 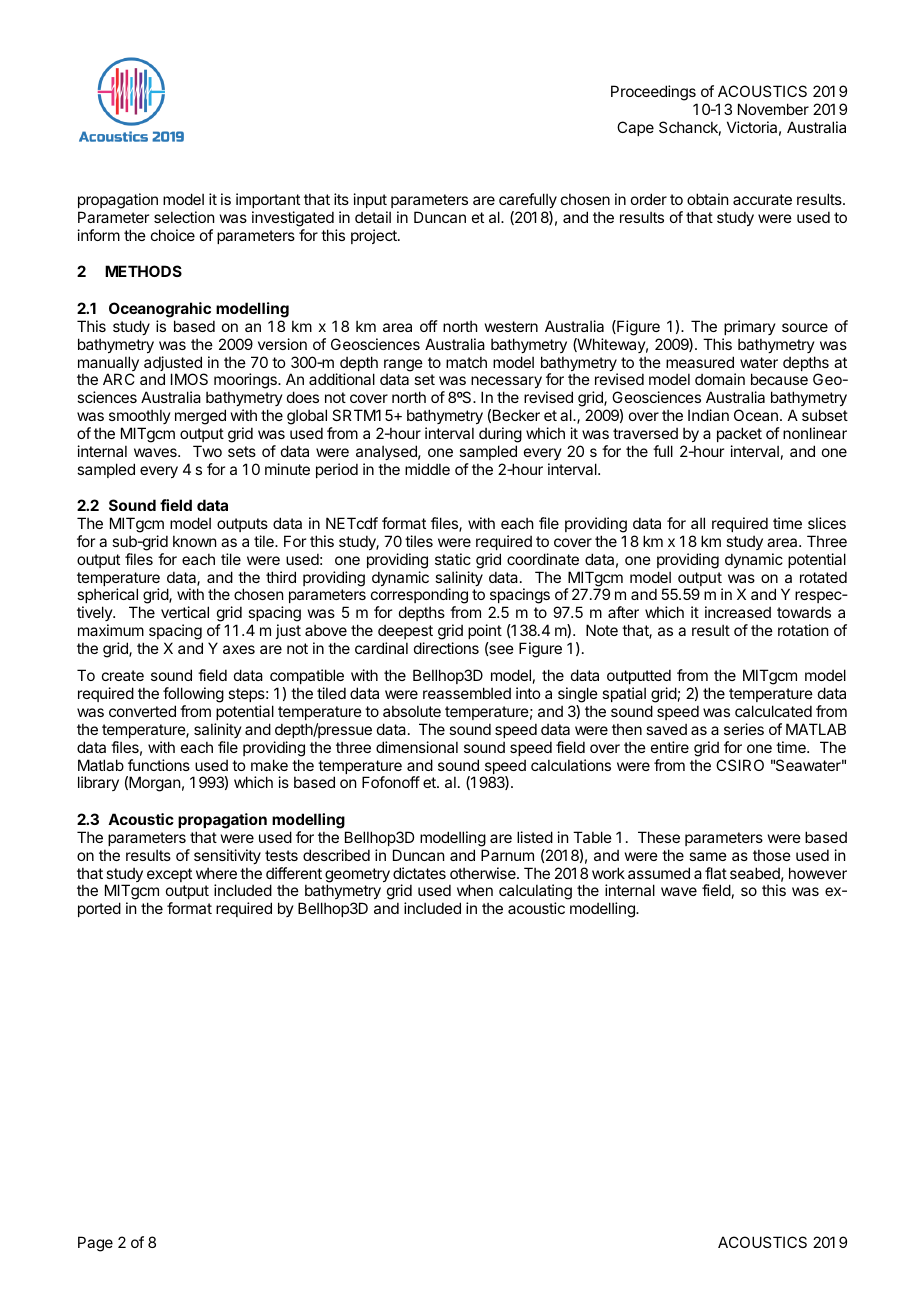 I want to click on flat, so click(x=716, y=873).
